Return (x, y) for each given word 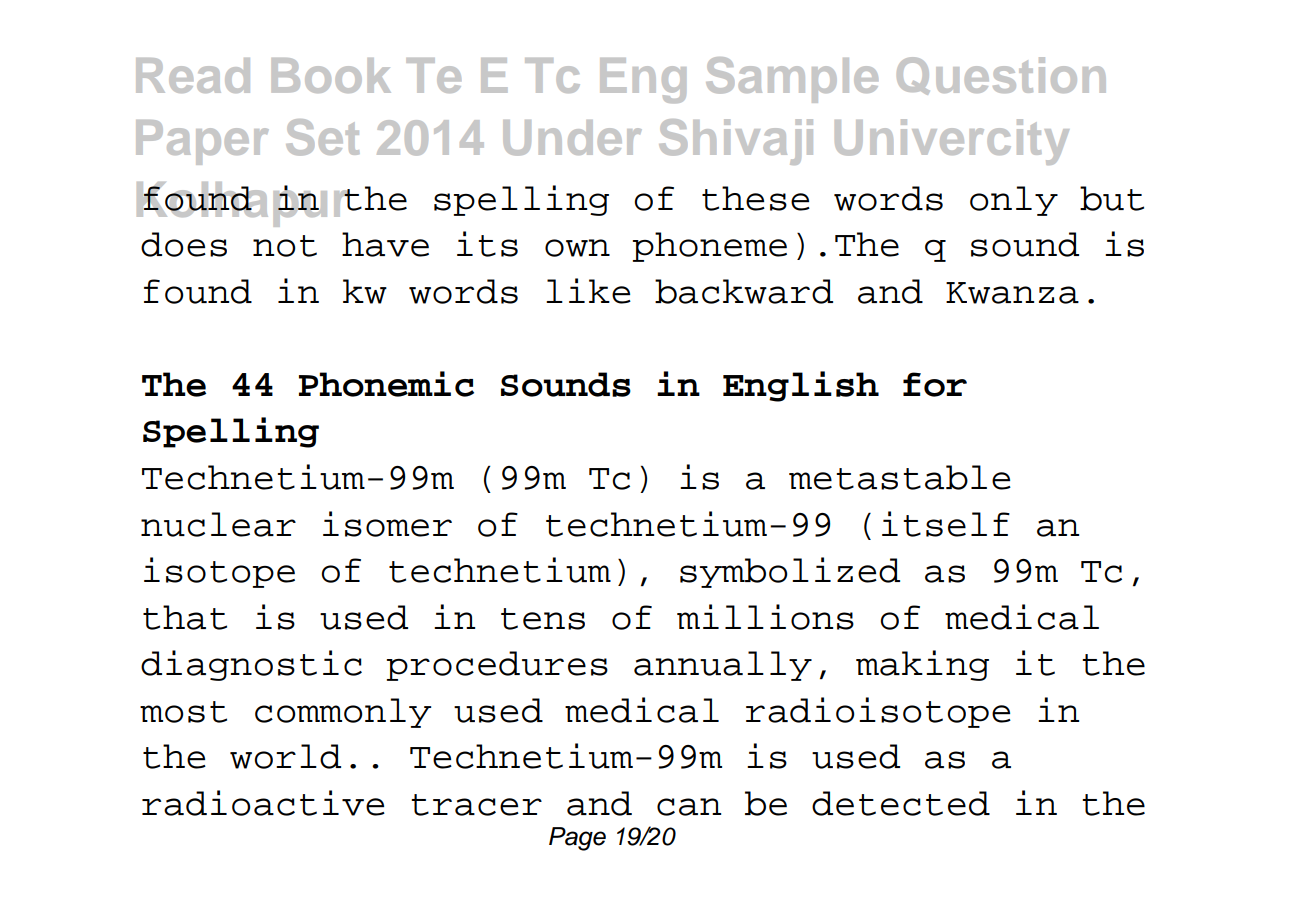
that (185, 617)
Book (331, 75)
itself (946, 524)
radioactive (263, 803)
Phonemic (386, 384)
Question (1001, 76)
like (588, 291)
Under (572, 138)
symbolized (790, 572)
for (935, 384)
